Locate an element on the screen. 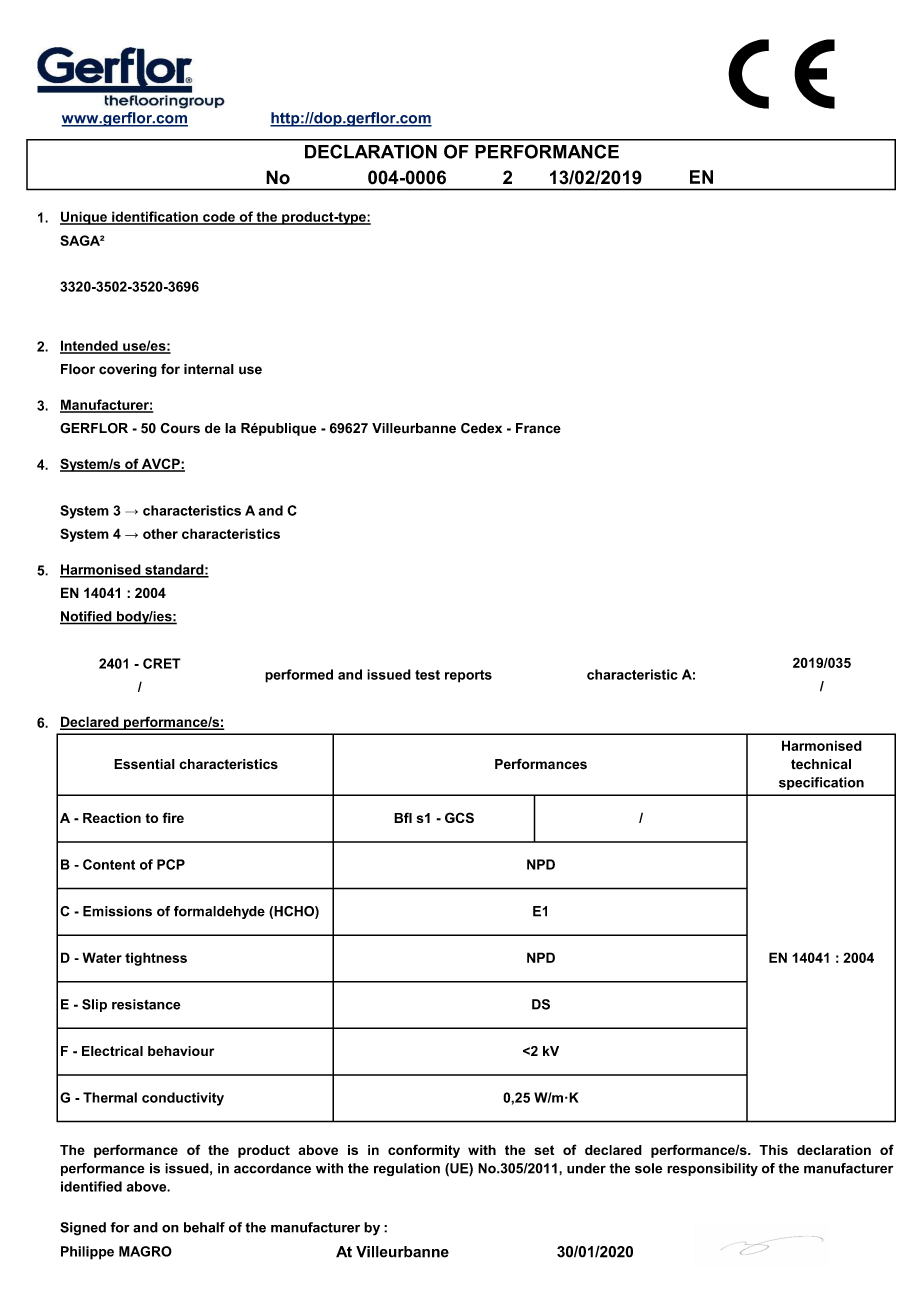  technical is located at coordinates (821, 764).
